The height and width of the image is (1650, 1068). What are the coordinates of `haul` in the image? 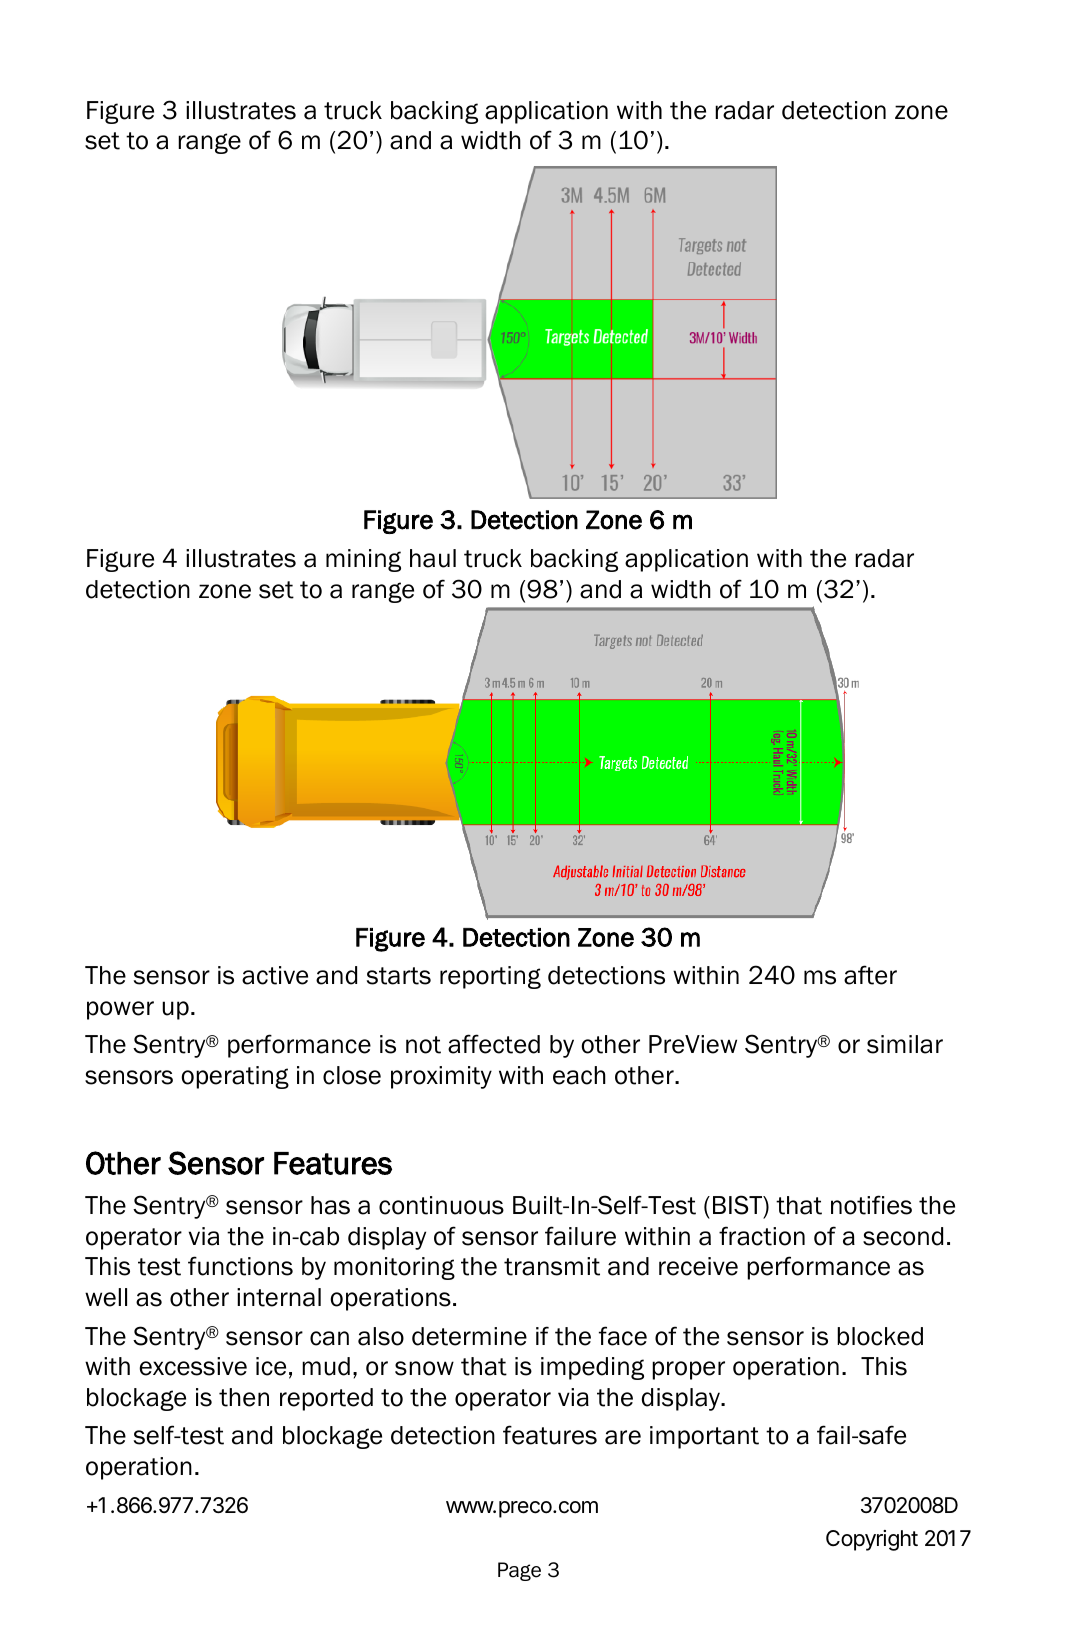 It's located at (433, 558).
